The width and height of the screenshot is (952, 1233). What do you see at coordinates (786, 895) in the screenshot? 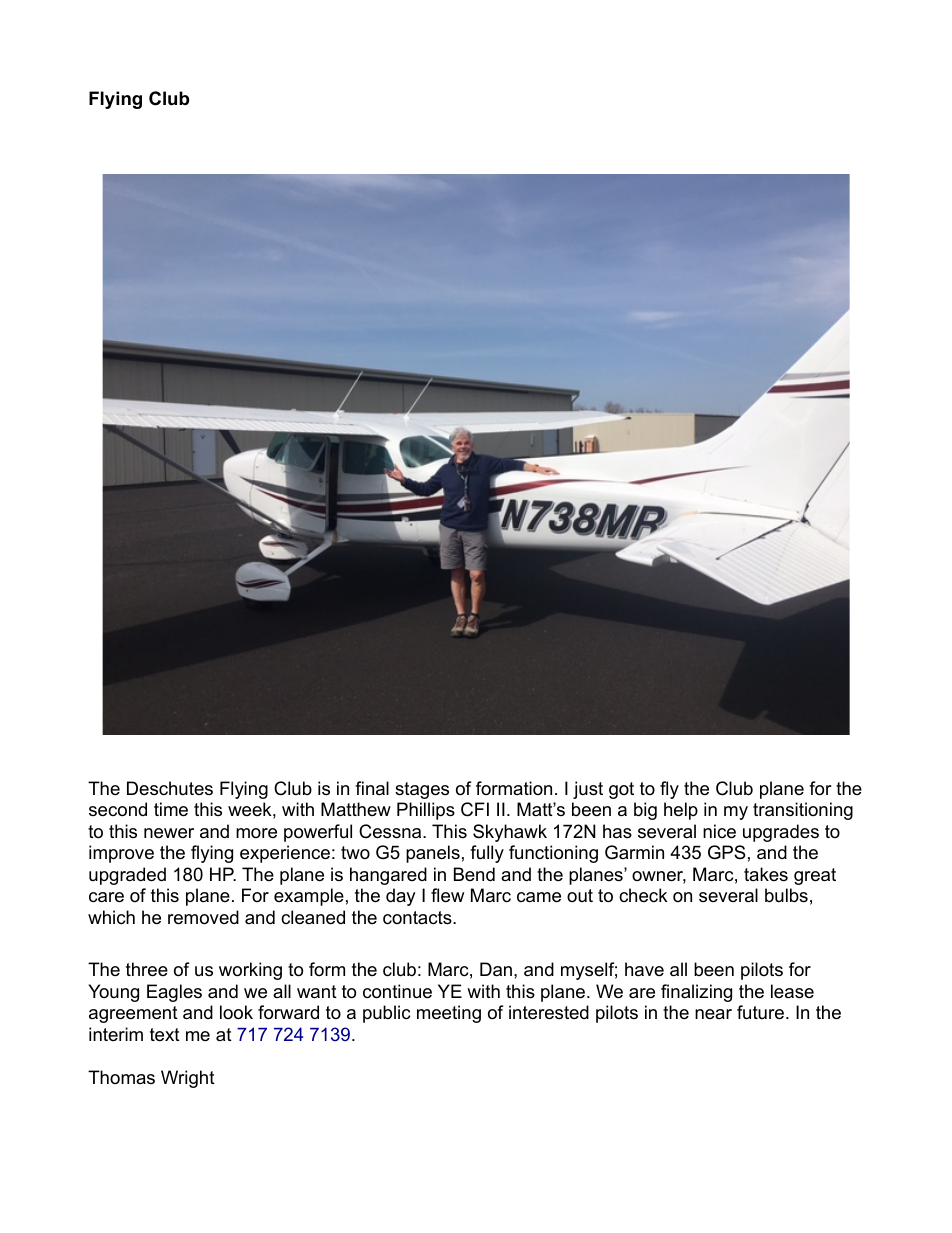
I see `bulbs` at bounding box center [786, 895].
